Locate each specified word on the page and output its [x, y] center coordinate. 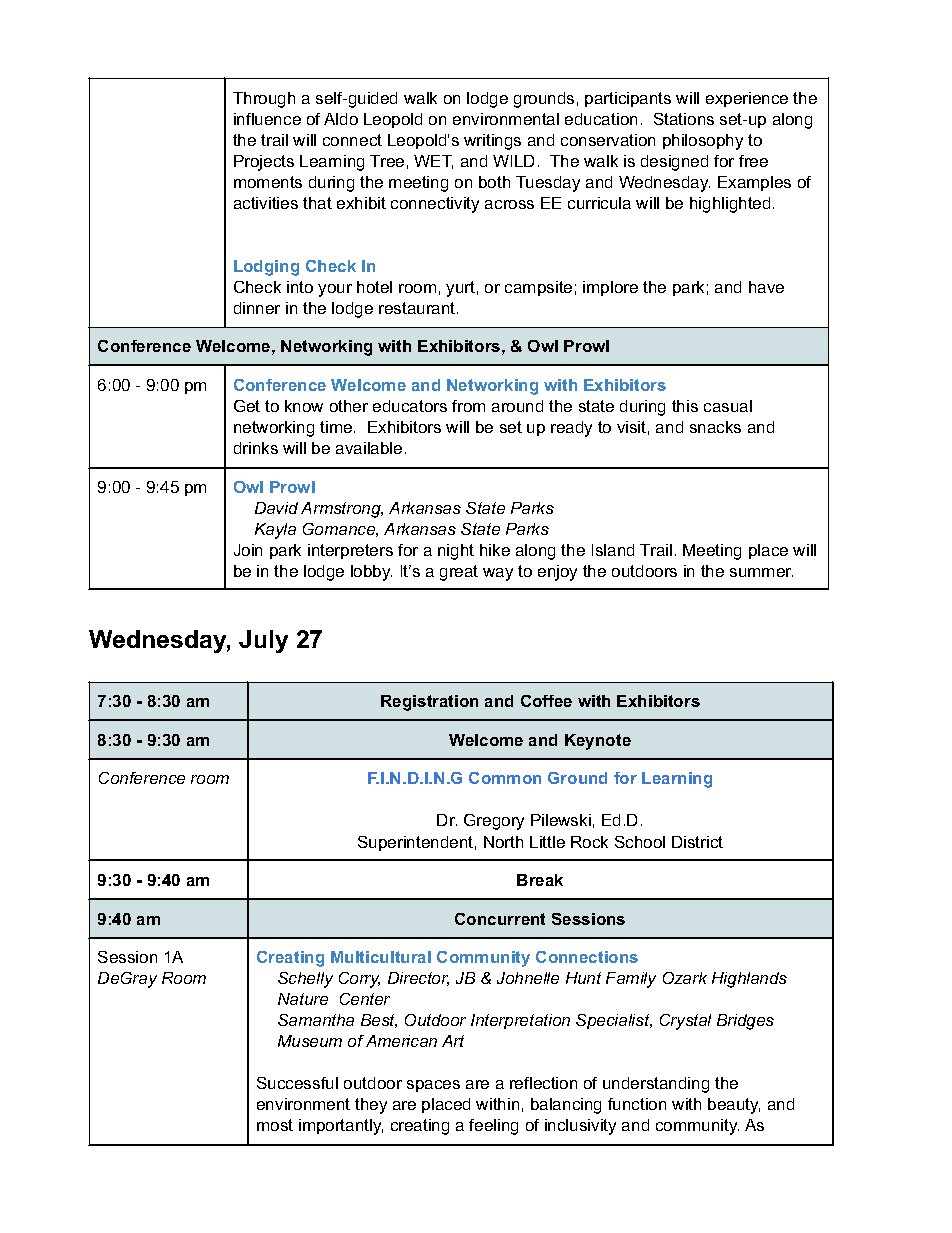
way [498, 574]
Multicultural [381, 957]
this [685, 406]
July [263, 641]
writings [492, 142]
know [304, 406]
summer [761, 572]
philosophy [703, 142]
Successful [297, 1083]
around [517, 406]
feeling [493, 1127]
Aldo [341, 119]
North [503, 842]
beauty [734, 1106]
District [697, 842]
